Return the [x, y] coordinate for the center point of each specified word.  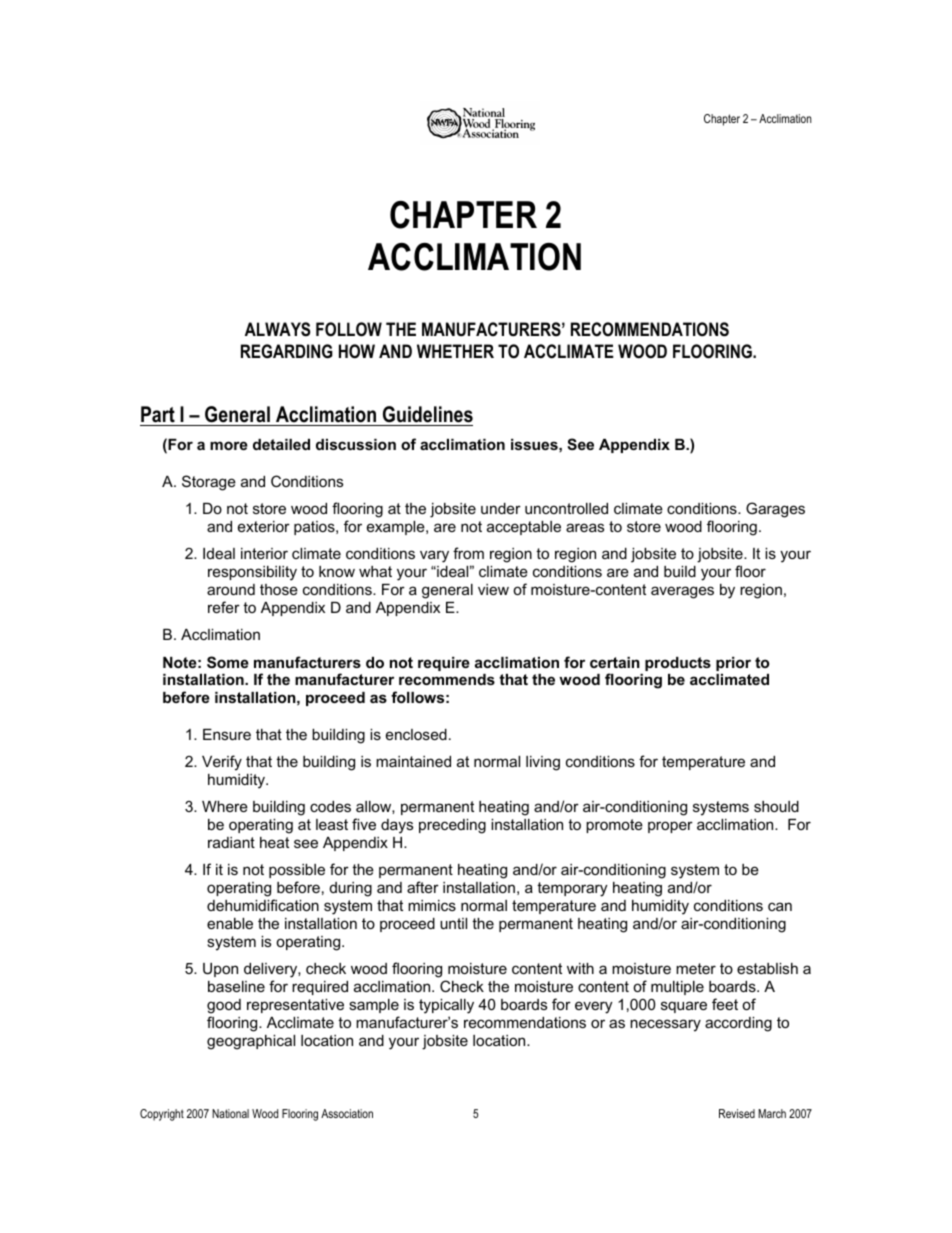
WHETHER [455, 351]
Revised [737, 1113]
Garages [775, 510]
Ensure [227, 734]
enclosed [416, 734]
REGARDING [287, 351]
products [678, 664]
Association [347, 1113]
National [230, 1113]
